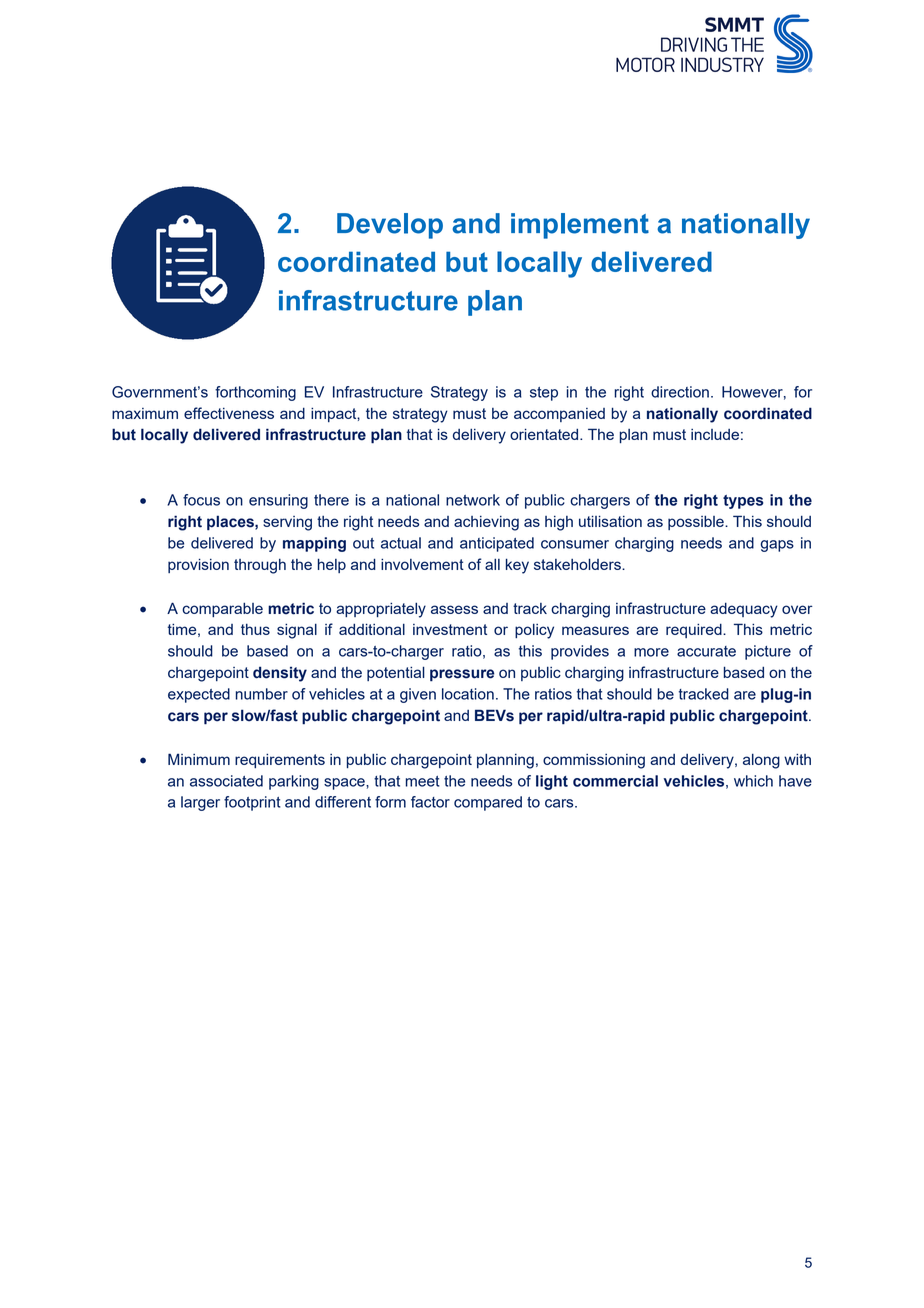 This screenshot has height=1308, width=924. What do you see at coordinates (390, 226) in the screenshot?
I see `Develop` at bounding box center [390, 226].
